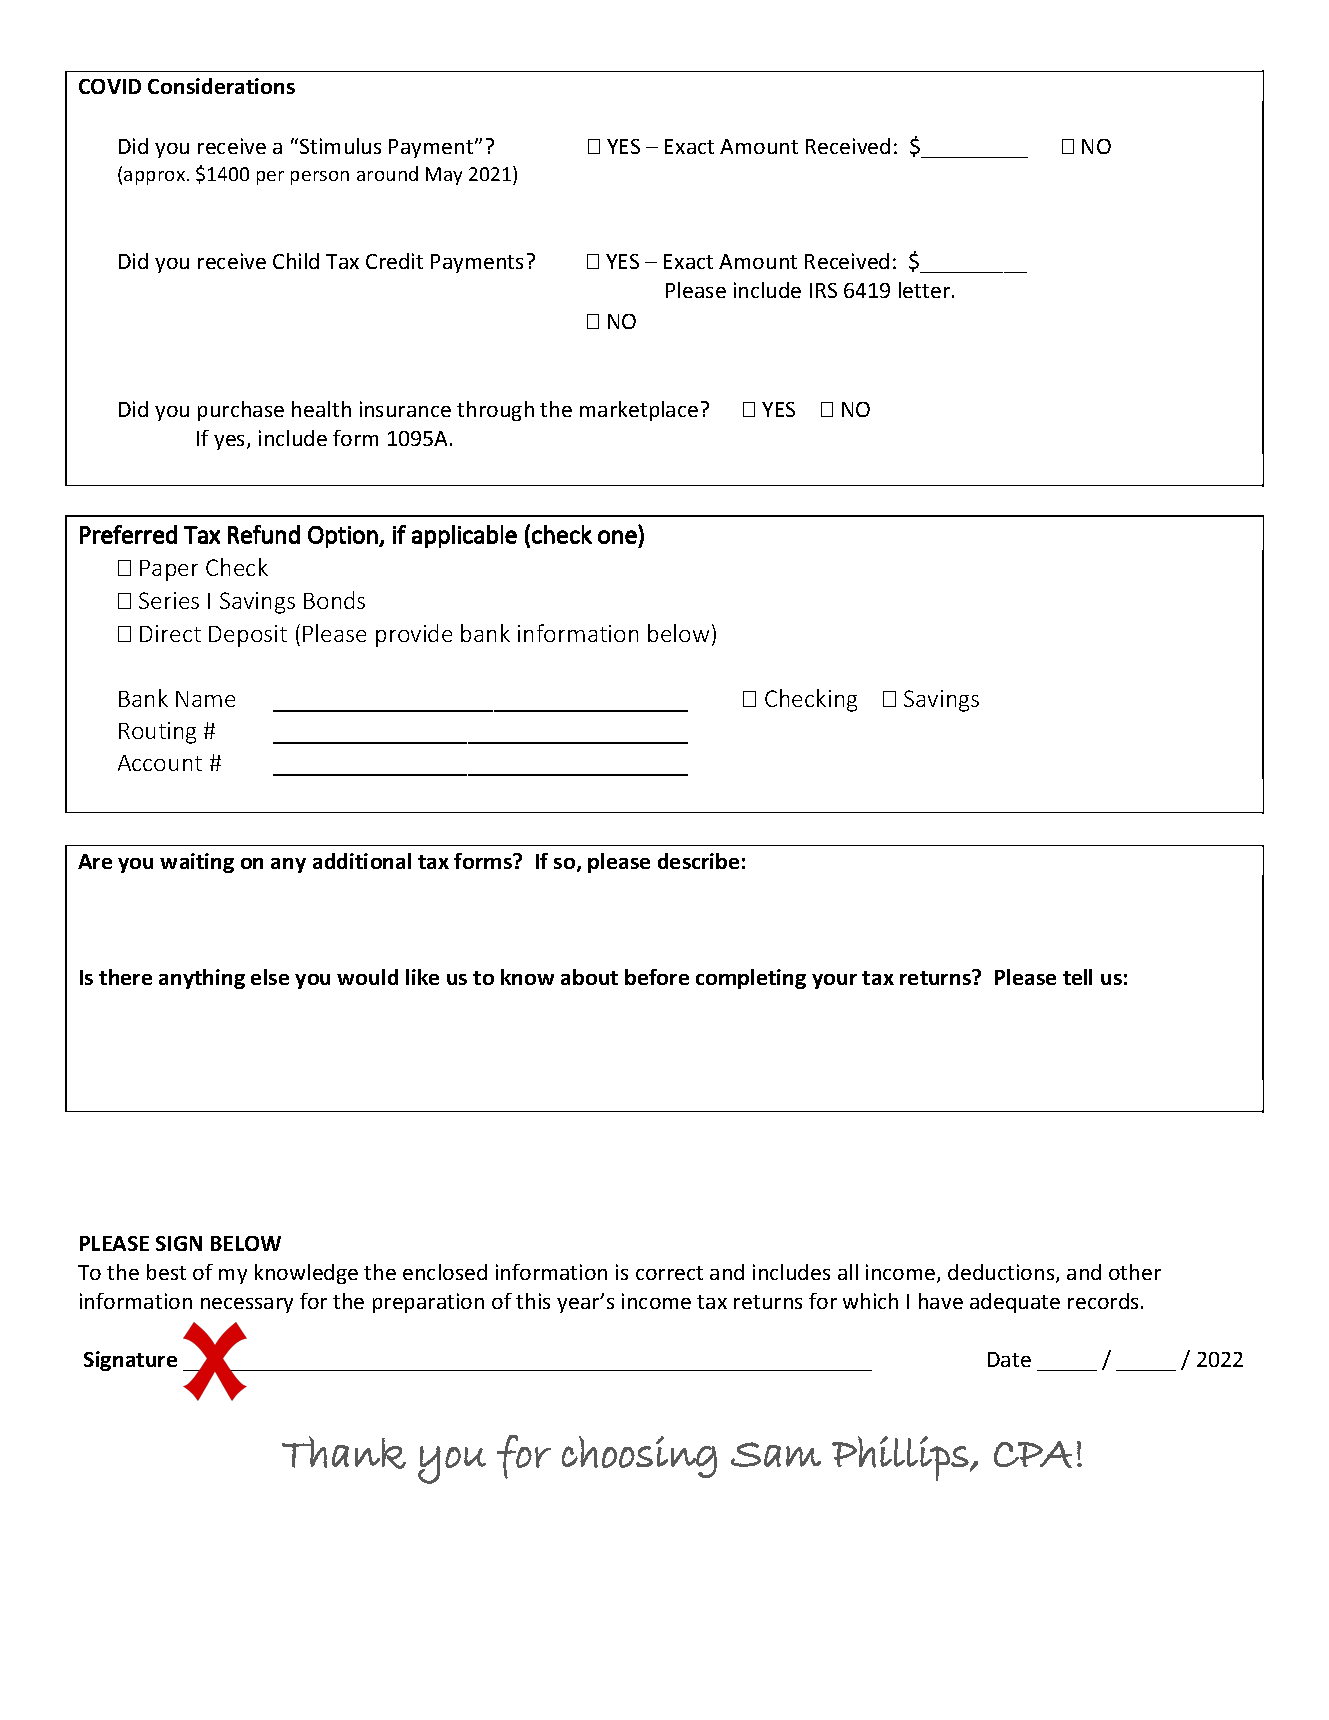 The image size is (1329, 1720). I want to click on marketplace, so click(639, 411).
